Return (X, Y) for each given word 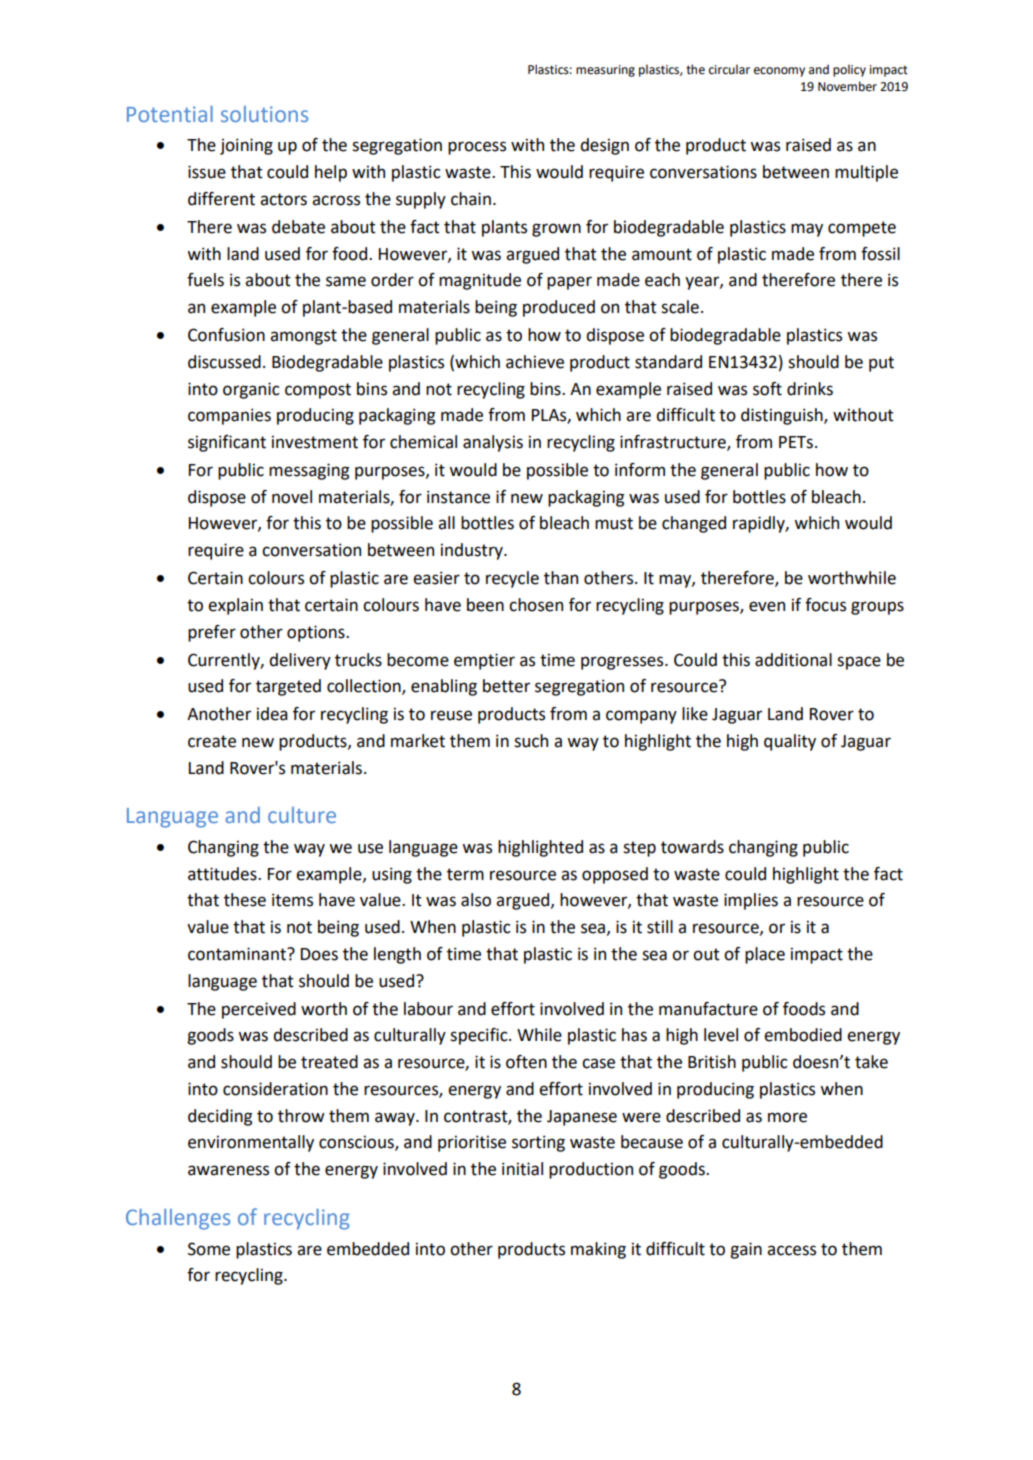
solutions (264, 114)
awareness (228, 1170)
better (506, 686)
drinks (810, 389)
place (765, 955)
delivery (300, 661)
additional (793, 660)
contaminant (238, 954)
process (477, 148)
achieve (535, 362)
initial (522, 1169)
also (476, 900)
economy (779, 72)
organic (251, 390)
